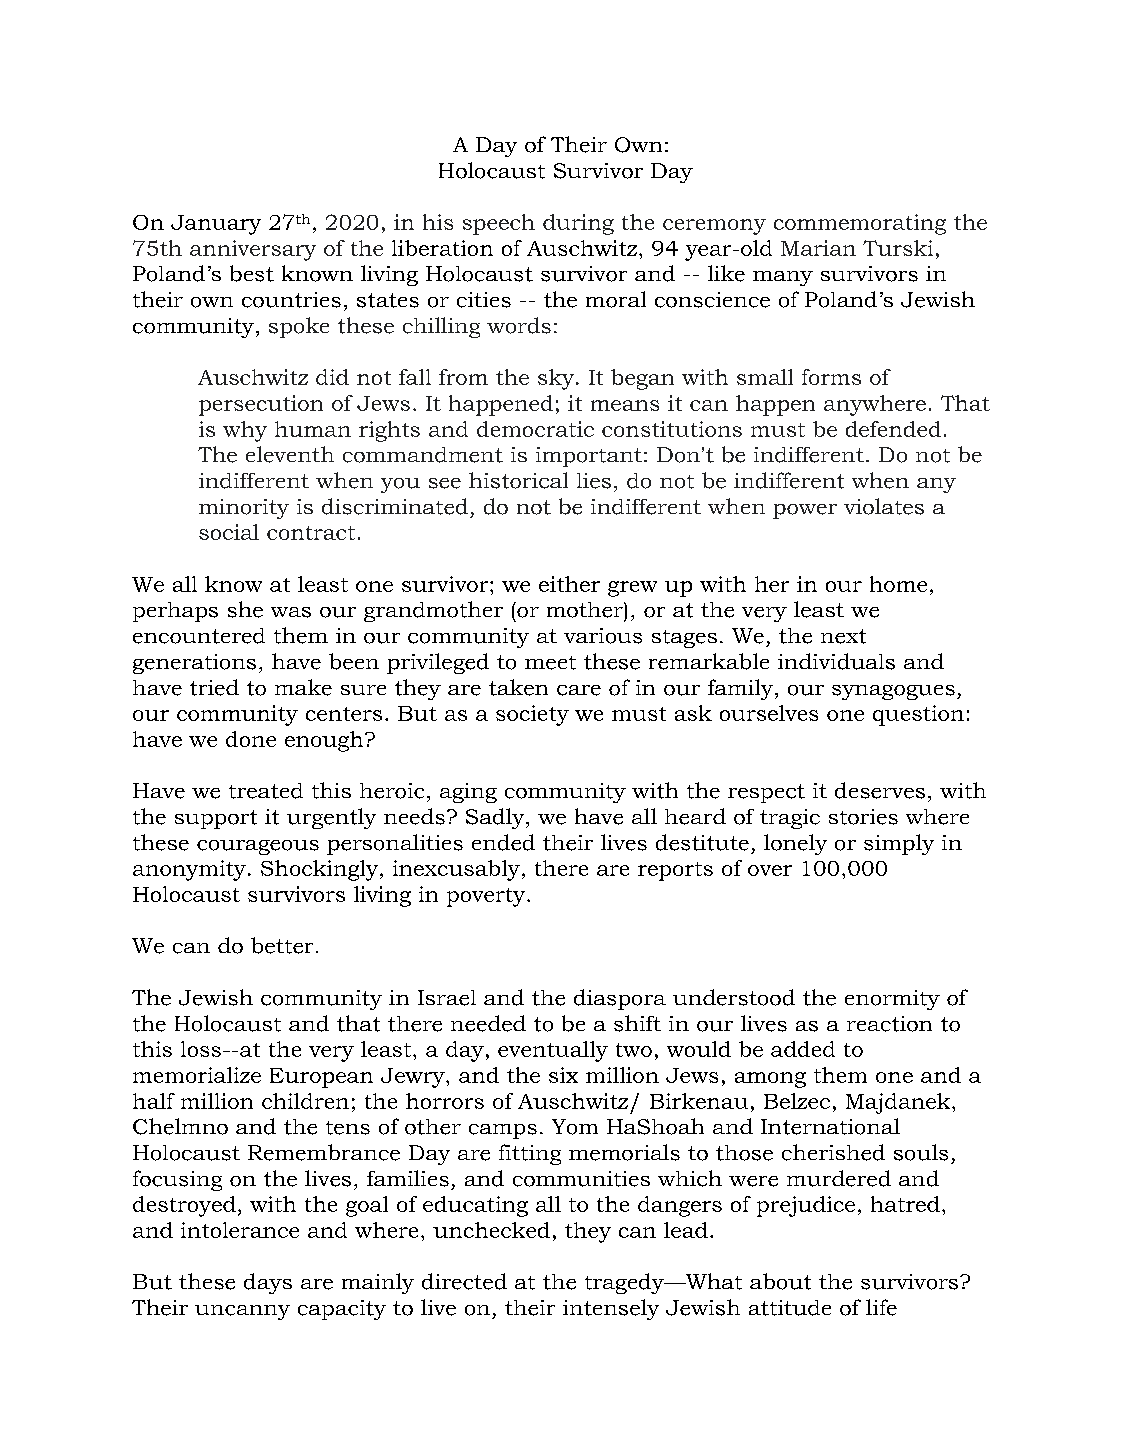 This image has width=1123, height=1453. What do you see at coordinates (569, 584) in the image?
I see `either` at bounding box center [569, 584].
